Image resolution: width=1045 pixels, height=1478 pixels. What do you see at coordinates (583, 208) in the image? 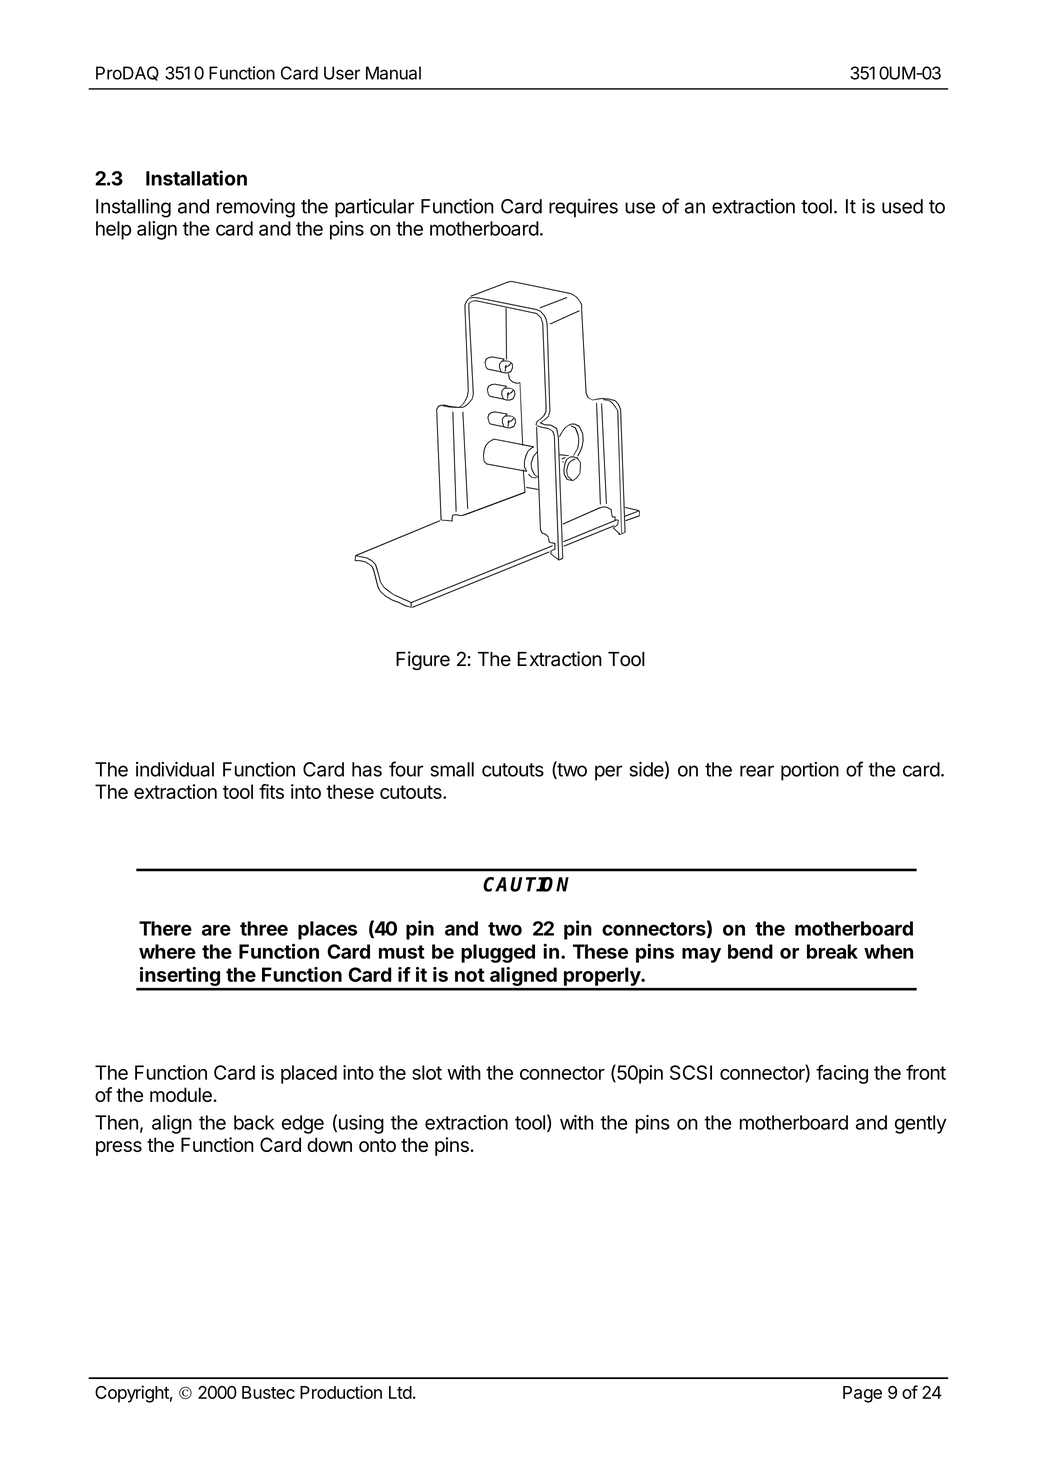
I see `requires` at bounding box center [583, 208].
